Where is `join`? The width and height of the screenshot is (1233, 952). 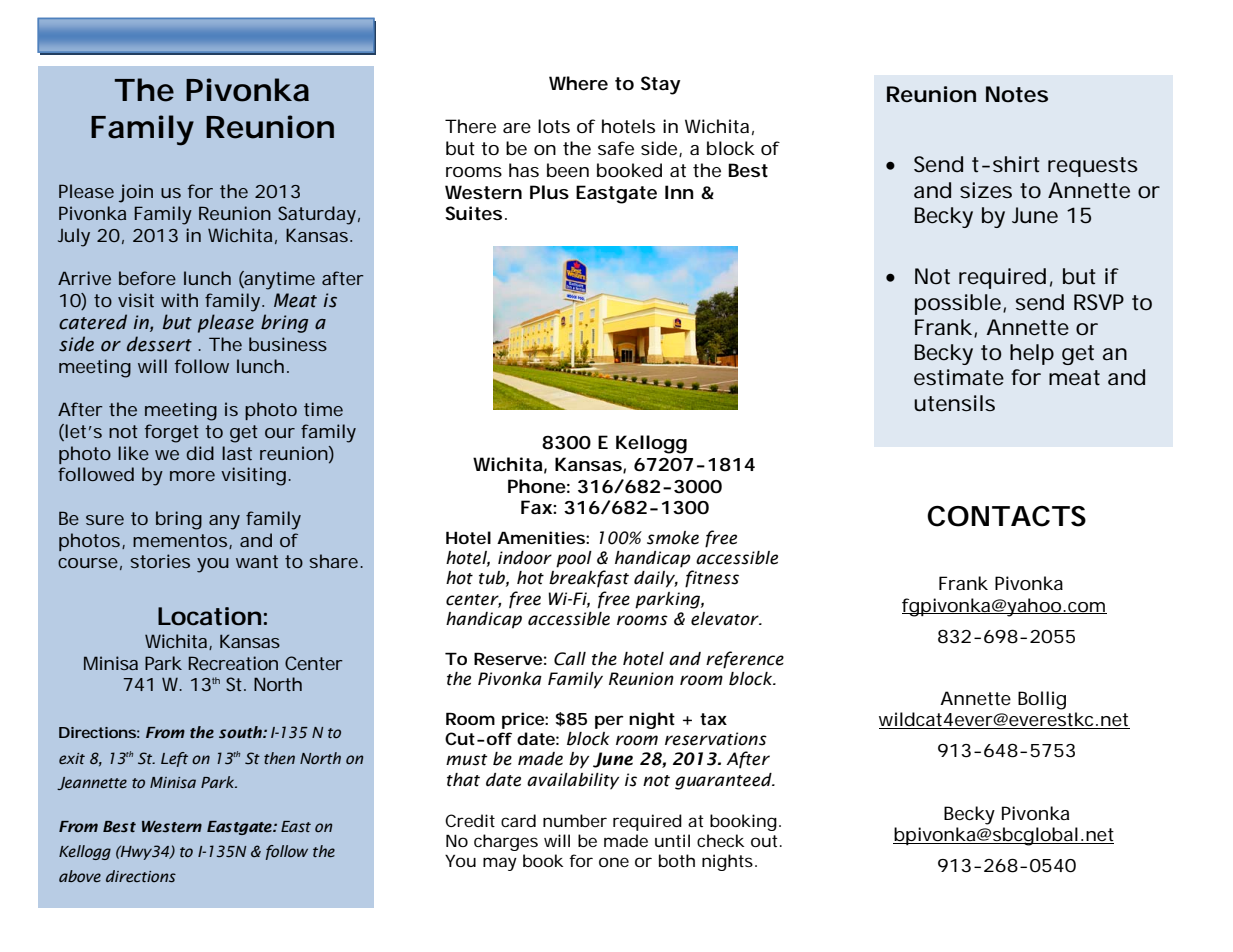
join is located at coordinates (136, 193).
